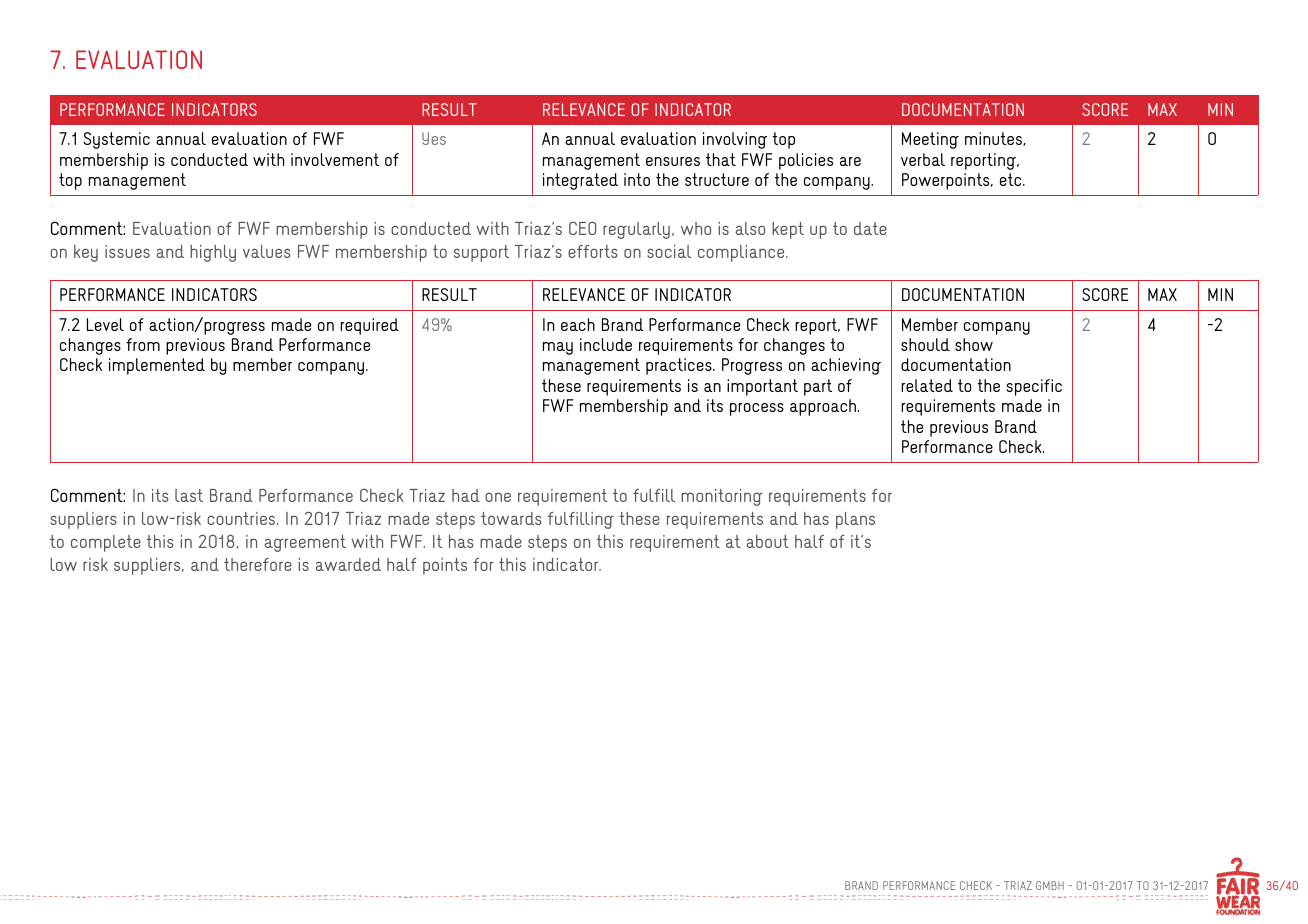 Image resolution: width=1308 pixels, height=924 pixels. I want to click on Systemic, so click(116, 140).
